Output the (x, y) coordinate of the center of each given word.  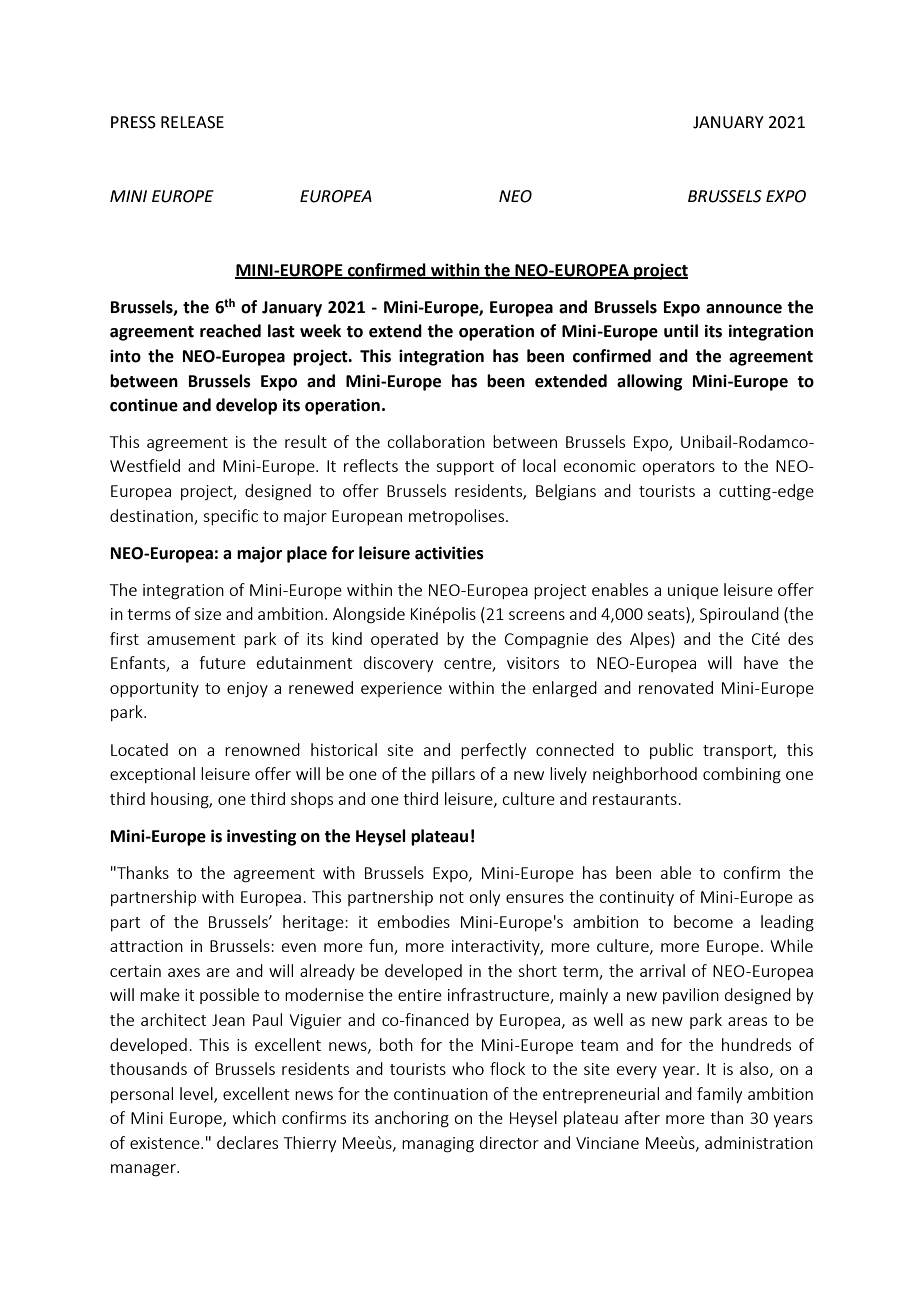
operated (404, 640)
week (320, 331)
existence (166, 1143)
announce (744, 309)
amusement (191, 639)
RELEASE (192, 122)
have (761, 662)
